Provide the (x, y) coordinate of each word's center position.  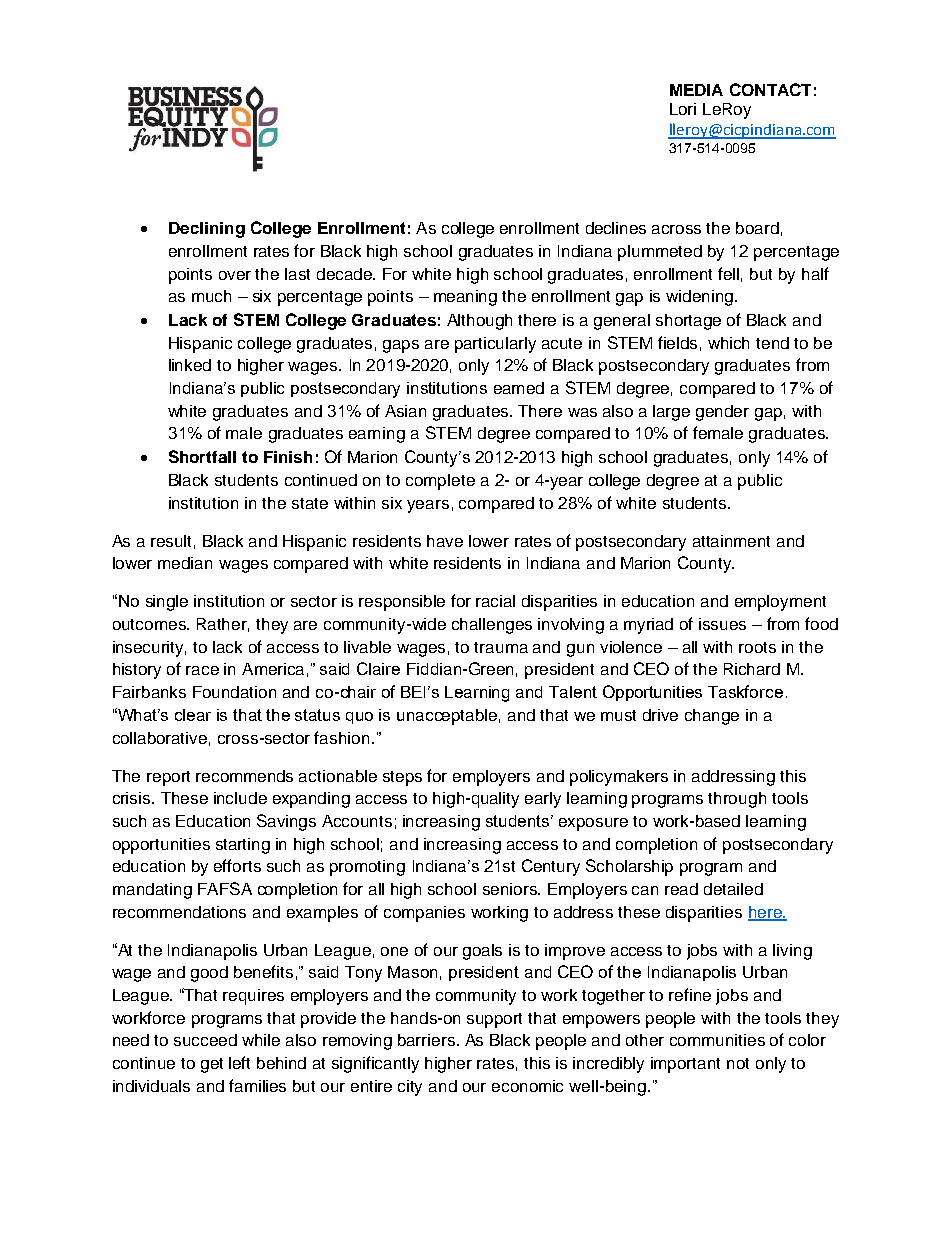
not (738, 1063)
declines (616, 228)
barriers (426, 1040)
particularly (495, 345)
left (239, 1062)
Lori (683, 109)
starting (243, 846)
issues (722, 624)
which (728, 343)
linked (190, 365)
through (737, 800)
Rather (223, 625)
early (543, 800)
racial (495, 601)
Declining (207, 230)
